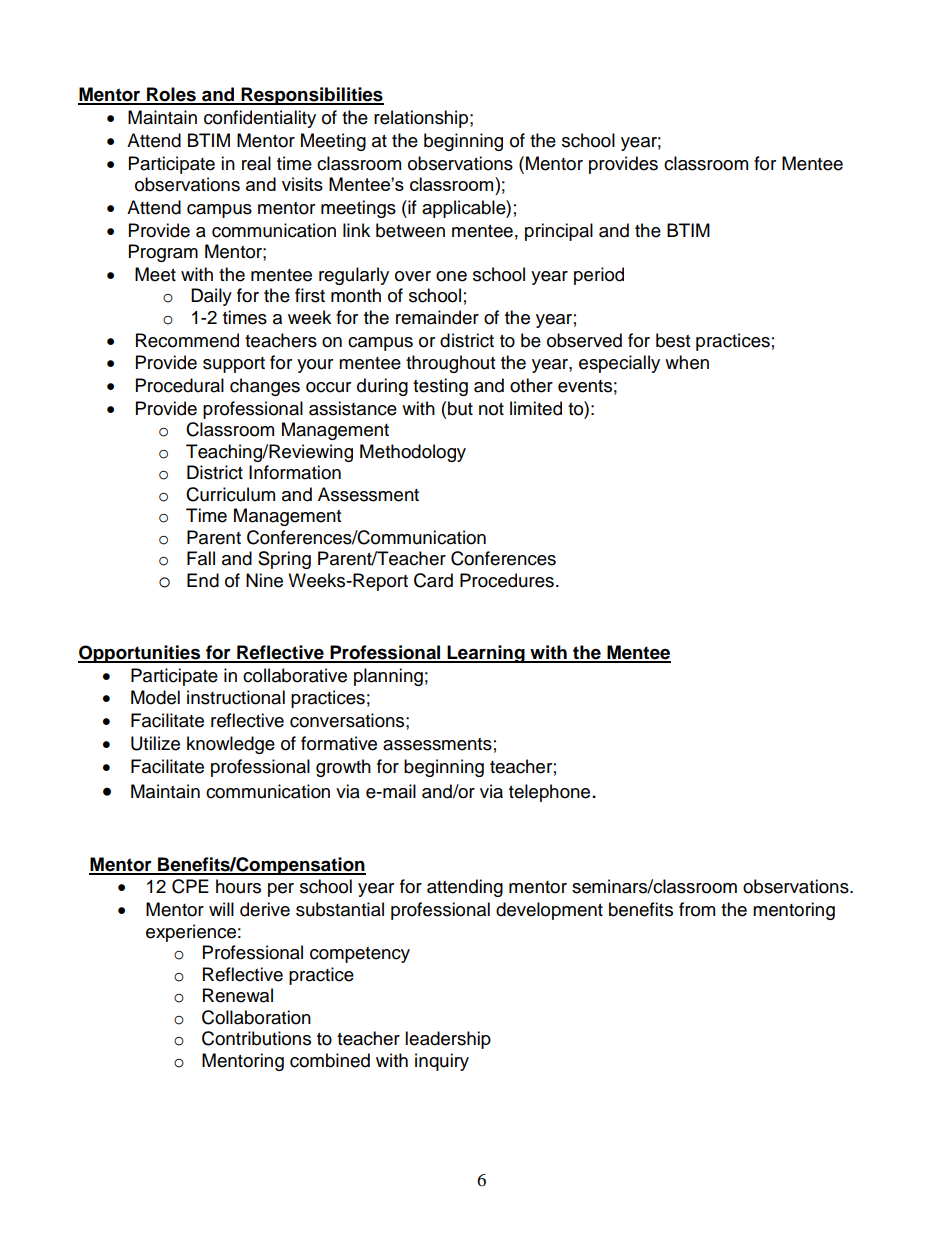 The width and height of the image is (952, 1233). What do you see at coordinates (311, 96) in the image?
I see `Responsibilities` at bounding box center [311, 96].
